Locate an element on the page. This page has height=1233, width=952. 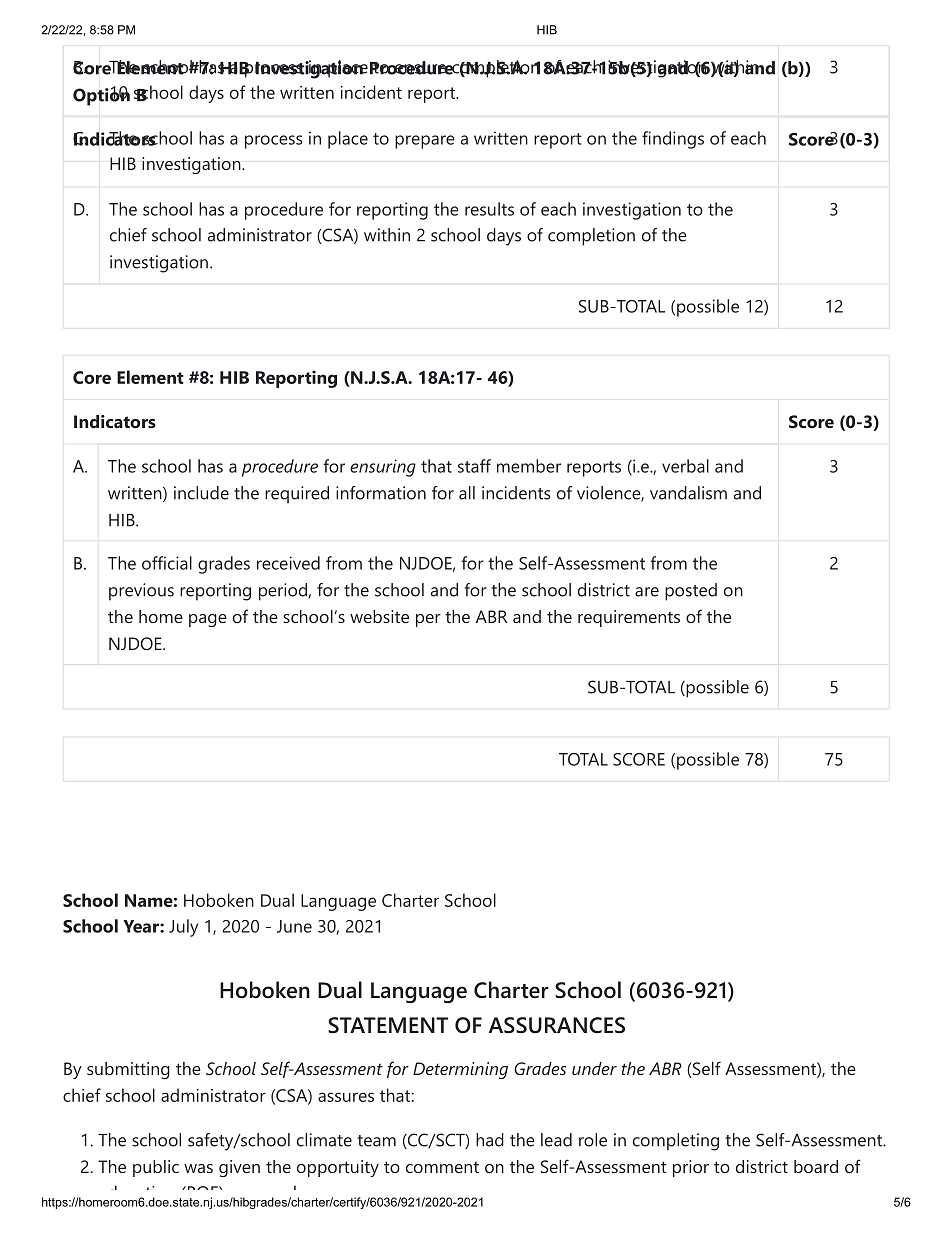
findings is located at coordinates (673, 140).
